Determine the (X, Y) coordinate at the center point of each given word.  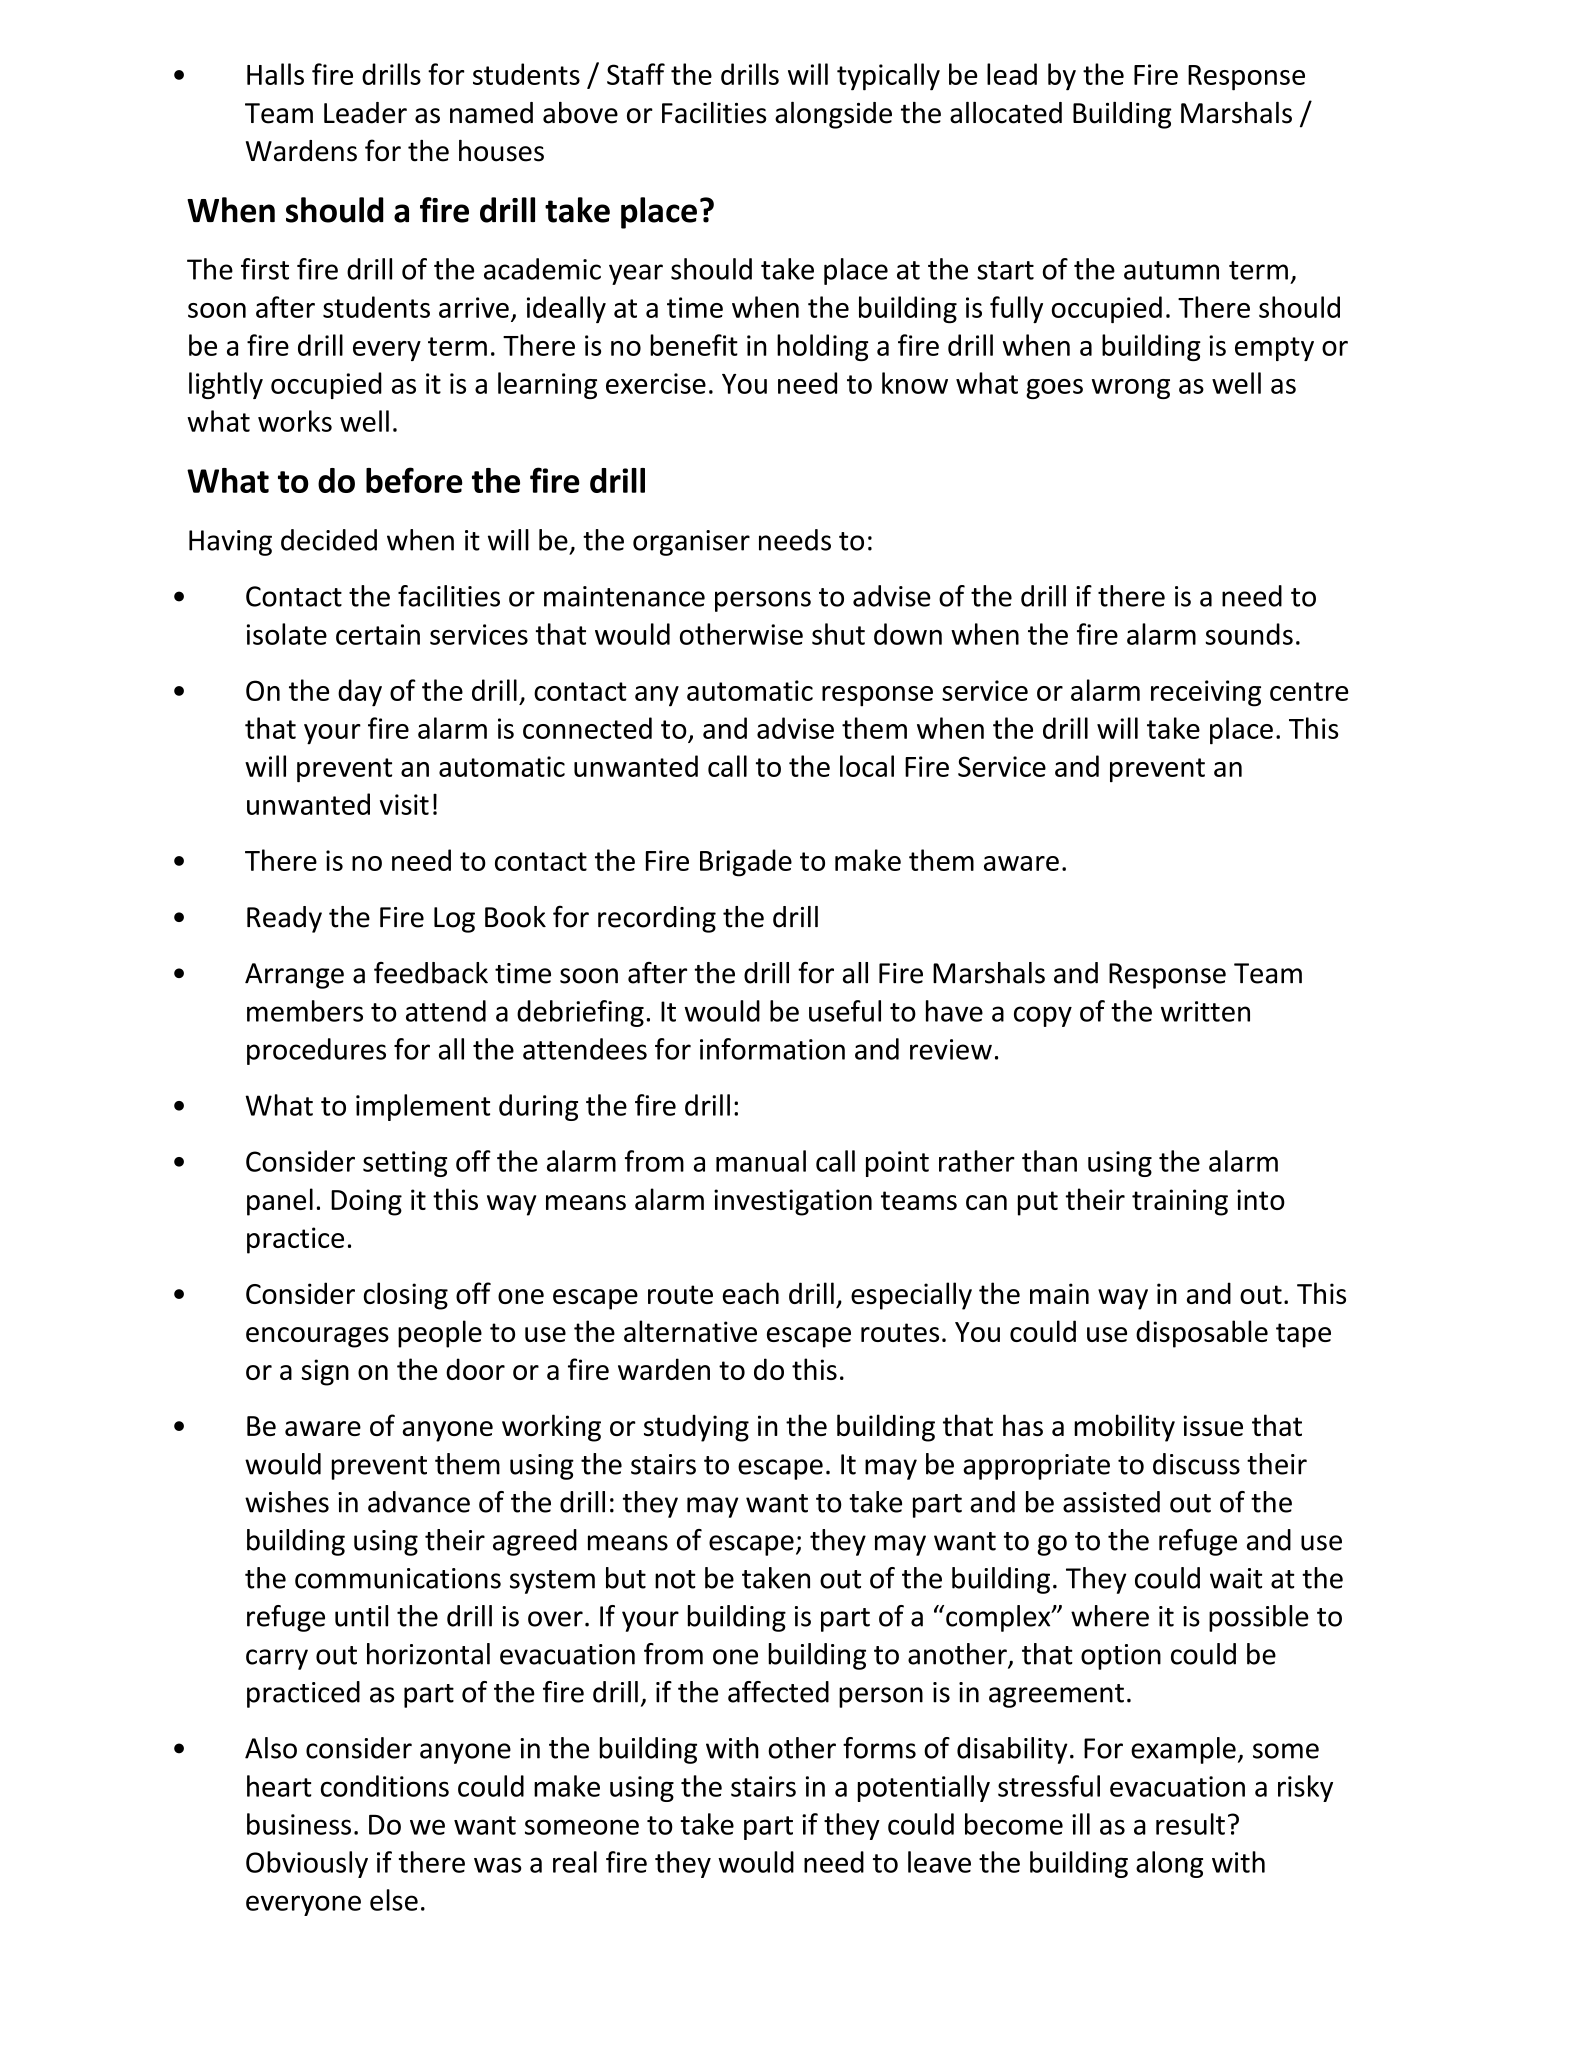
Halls (275, 74)
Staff (636, 74)
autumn (1171, 270)
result (1190, 1824)
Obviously (307, 1864)
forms (879, 1748)
